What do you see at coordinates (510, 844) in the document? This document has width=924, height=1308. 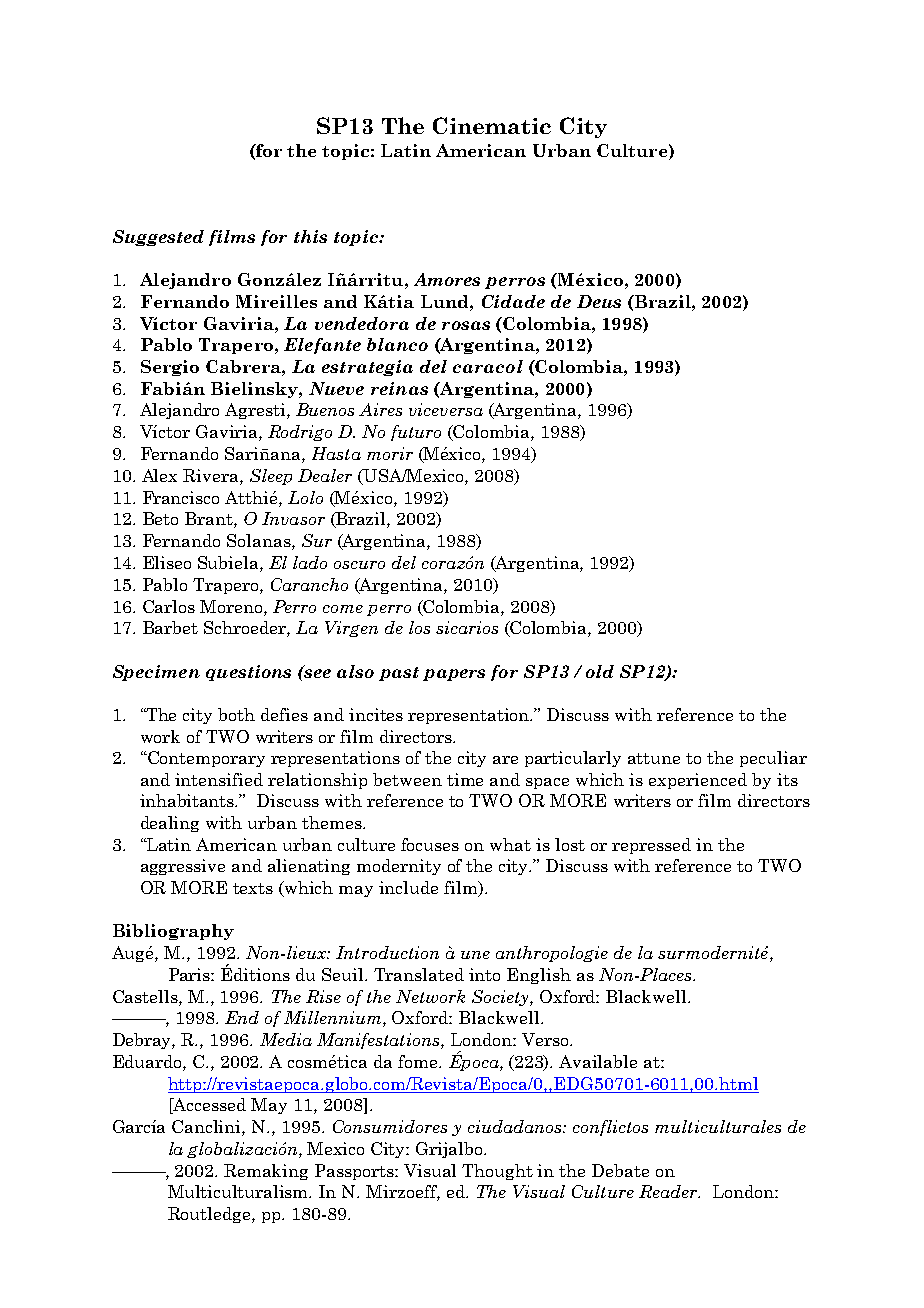 I see `what` at bounding box center [510, 844].
